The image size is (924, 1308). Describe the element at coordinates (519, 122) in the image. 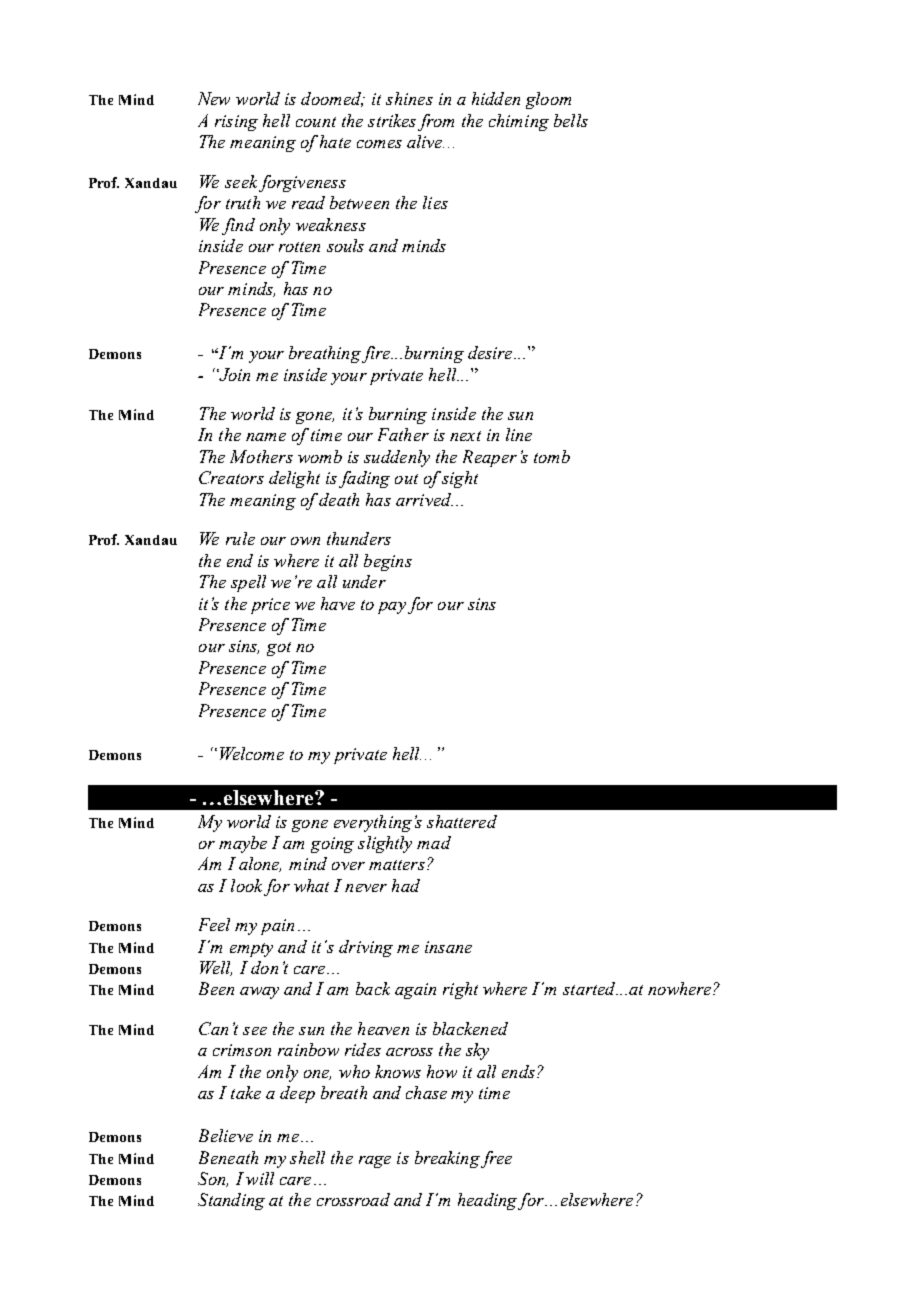

I see `chiming` at that location.
